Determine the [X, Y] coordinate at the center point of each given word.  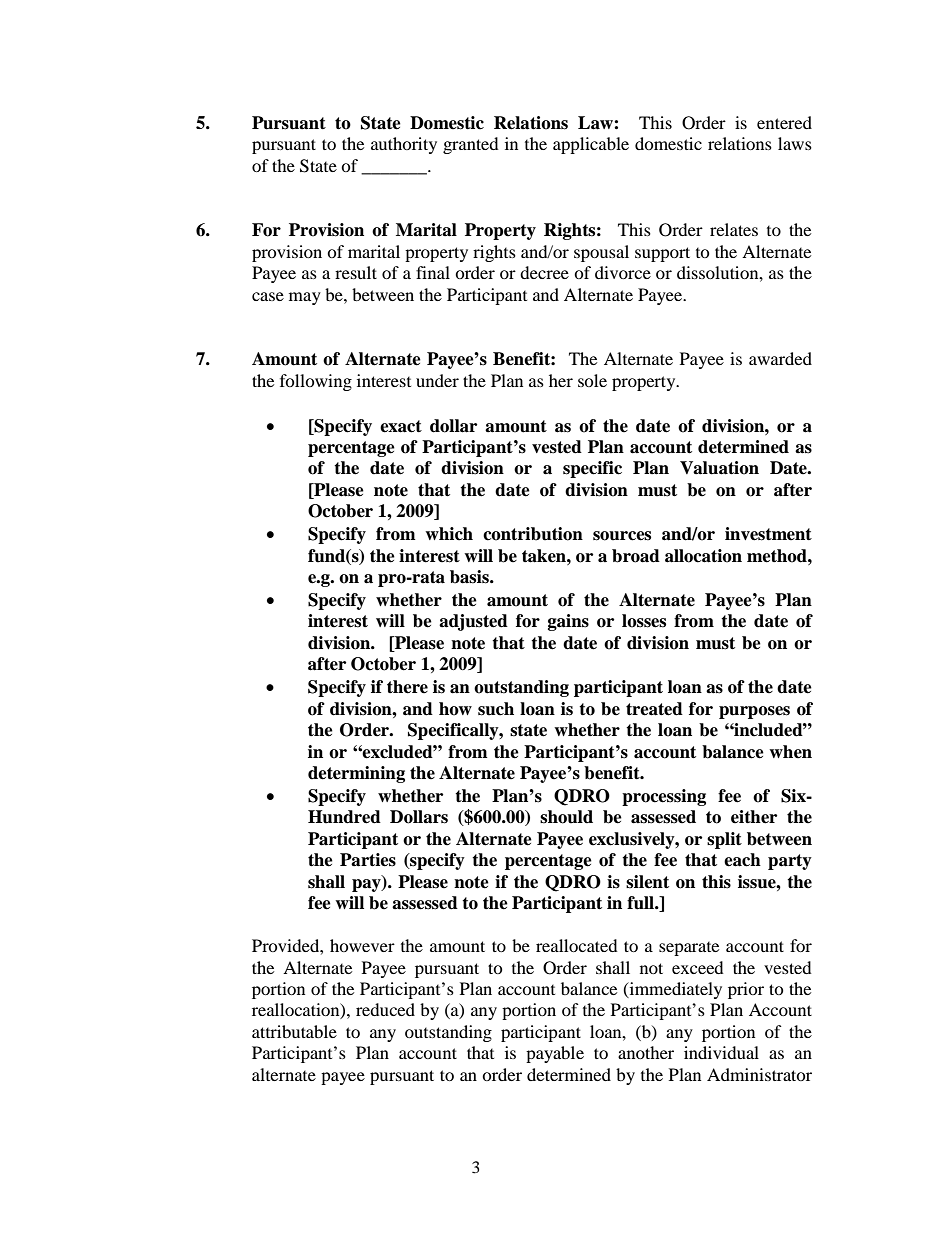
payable [555, 1054]
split [724, 840]
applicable [591, 145]
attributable [294, 1031]
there [407, 687]
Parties [368, 860]
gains [568, 622]
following [316, 382]
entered [784, 122]
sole [592, 380]
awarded [780, 358]
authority [404, 145]
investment [768, 534]
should [566, 817]
